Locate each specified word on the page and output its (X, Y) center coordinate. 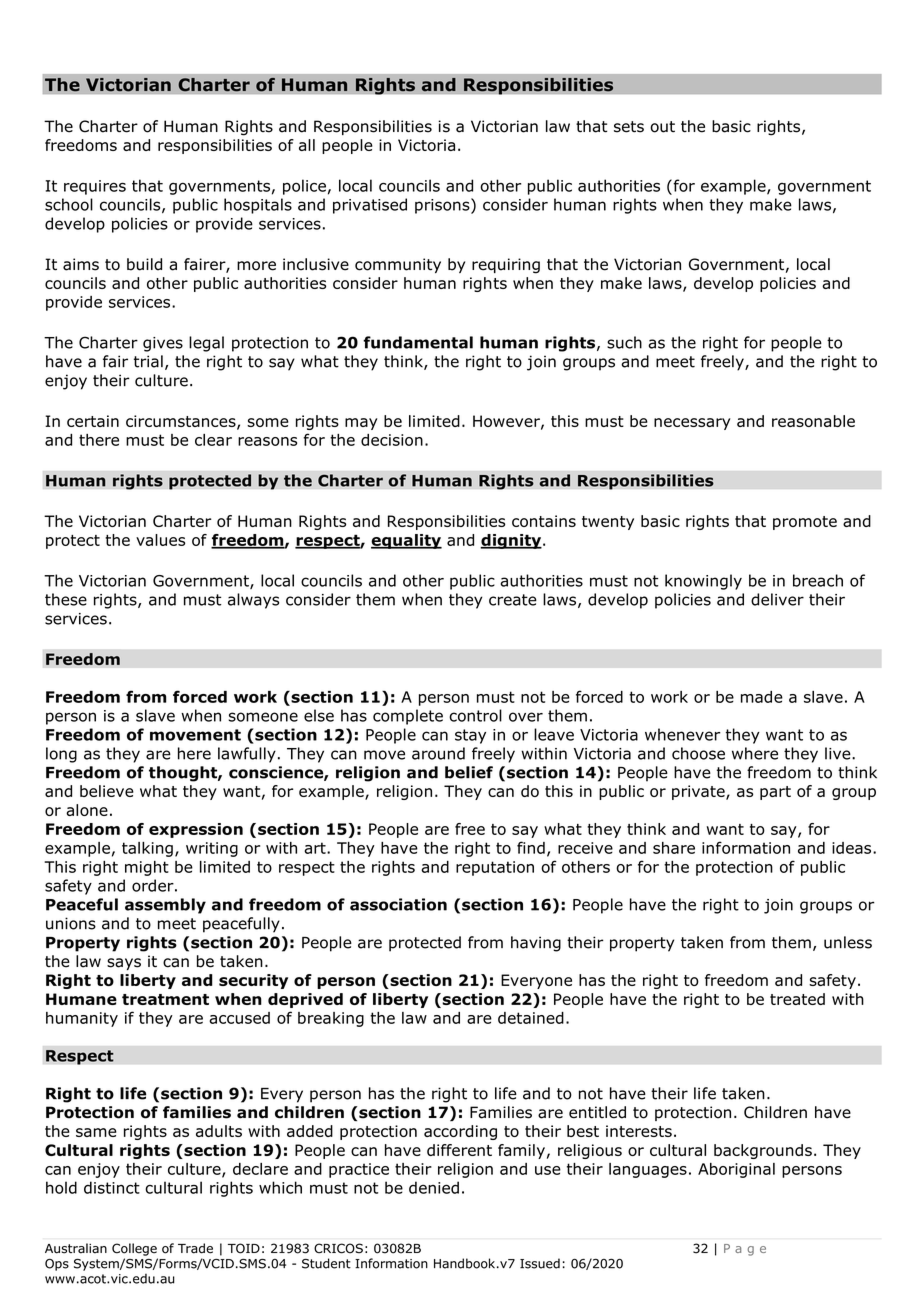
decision (392, 440)
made (762, 697)
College (134, 1249)
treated (797, 999)
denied (434, 1187)
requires (95, 187)
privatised (370, 206)
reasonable (813, 421)
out (662, 127)
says (124, 964)
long (61, 755)
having (536, 944)
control (475, 715)
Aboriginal (736, 1170)
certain (93, 421)
